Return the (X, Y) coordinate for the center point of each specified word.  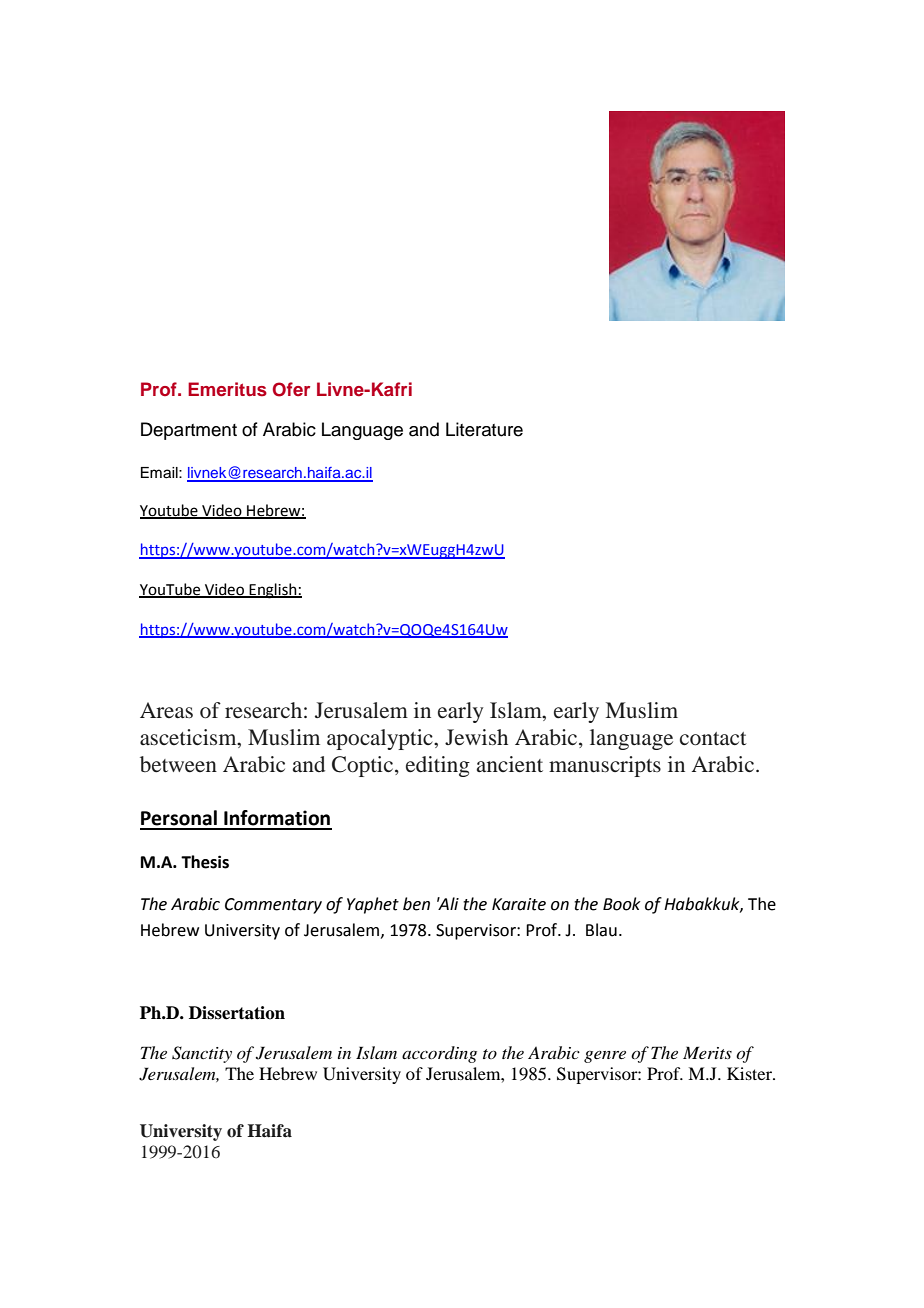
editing (438, 766)
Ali (448, 903)
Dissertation (237, 1013)
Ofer (291, 389)
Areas (166, 710)
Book (622, 904)
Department (189, 431)
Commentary (273, 906)
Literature (484, 429)
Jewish (476, 737)
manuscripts (605, 766)
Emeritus (227, 389)
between (178, 764)
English (273, 591)
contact (713, 739)
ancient (510, 764)
